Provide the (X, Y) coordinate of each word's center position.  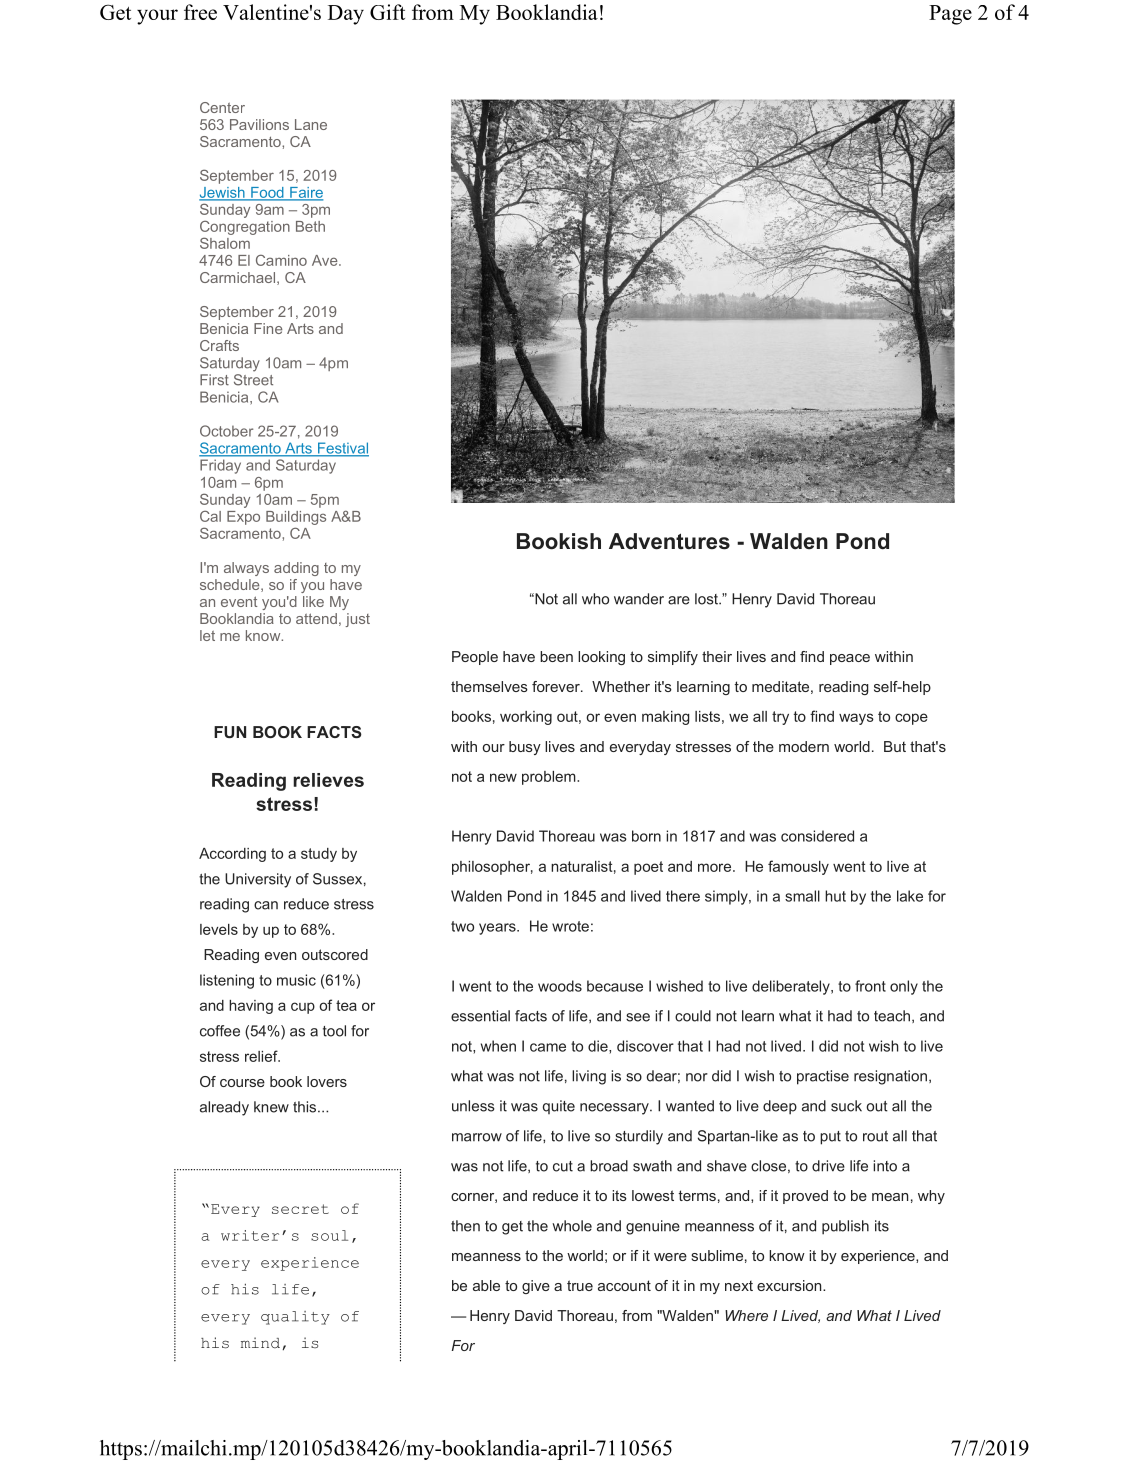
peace (850, 659)
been (556, 656)
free (200, 12)
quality (295, 1318)
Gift (387, 12)
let (207, 635)
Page (950, 15)
